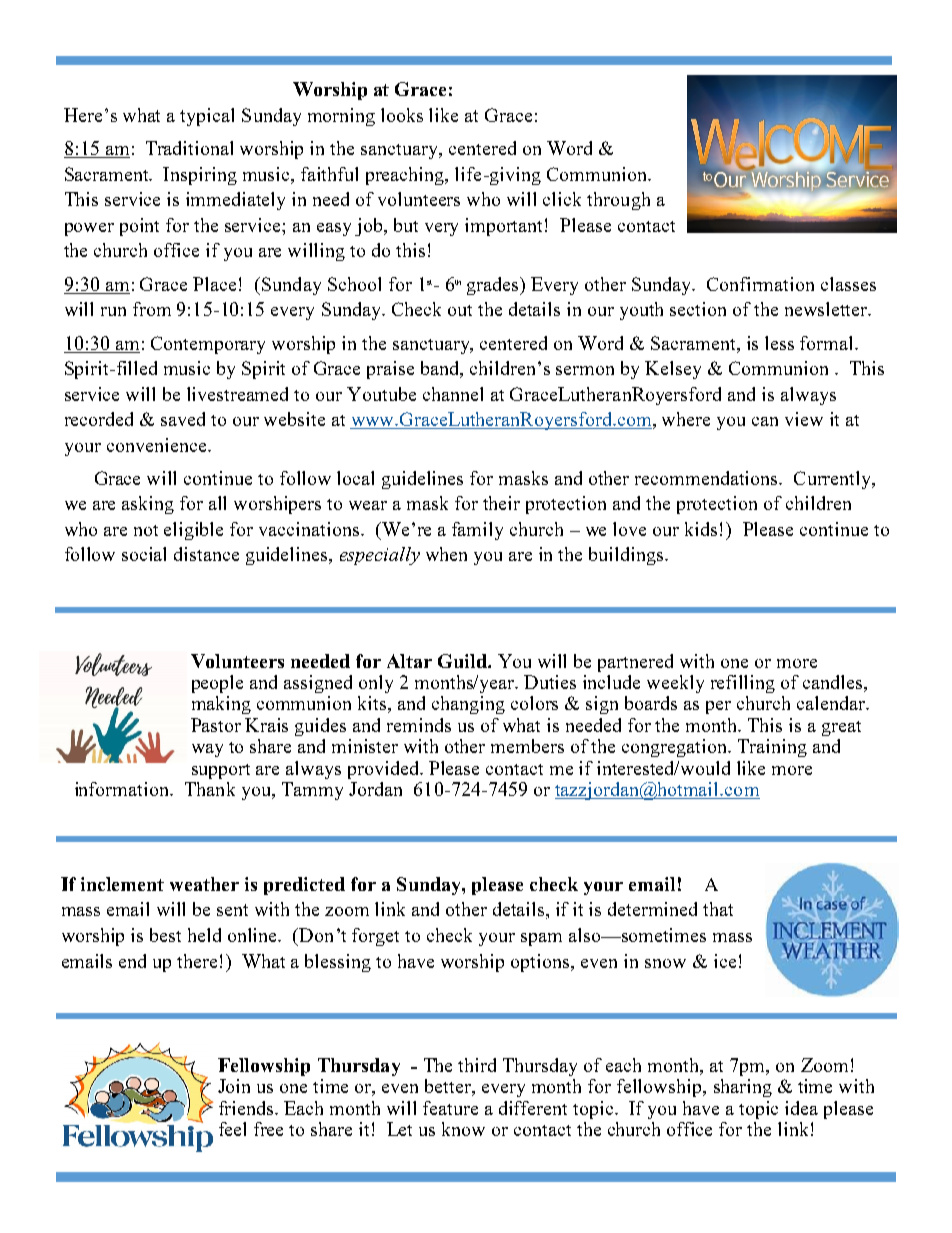 This screenshot has height=1233, width=952. Describe the element at coordinates (618, 201) in the screenshot. I see `through` at that location.
